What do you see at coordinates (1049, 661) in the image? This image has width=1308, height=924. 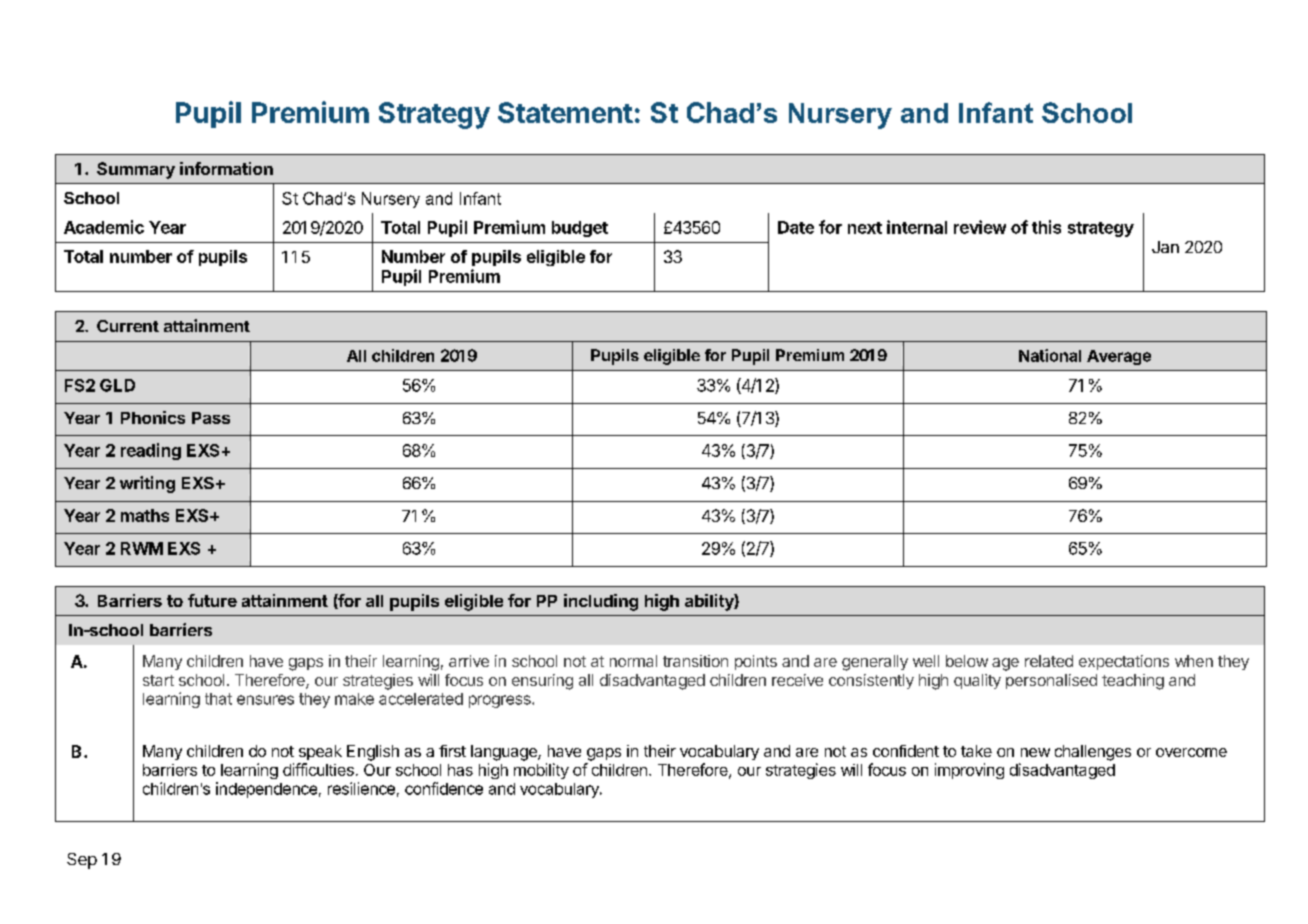 I see `related` at bounding box center [1049, 661].
